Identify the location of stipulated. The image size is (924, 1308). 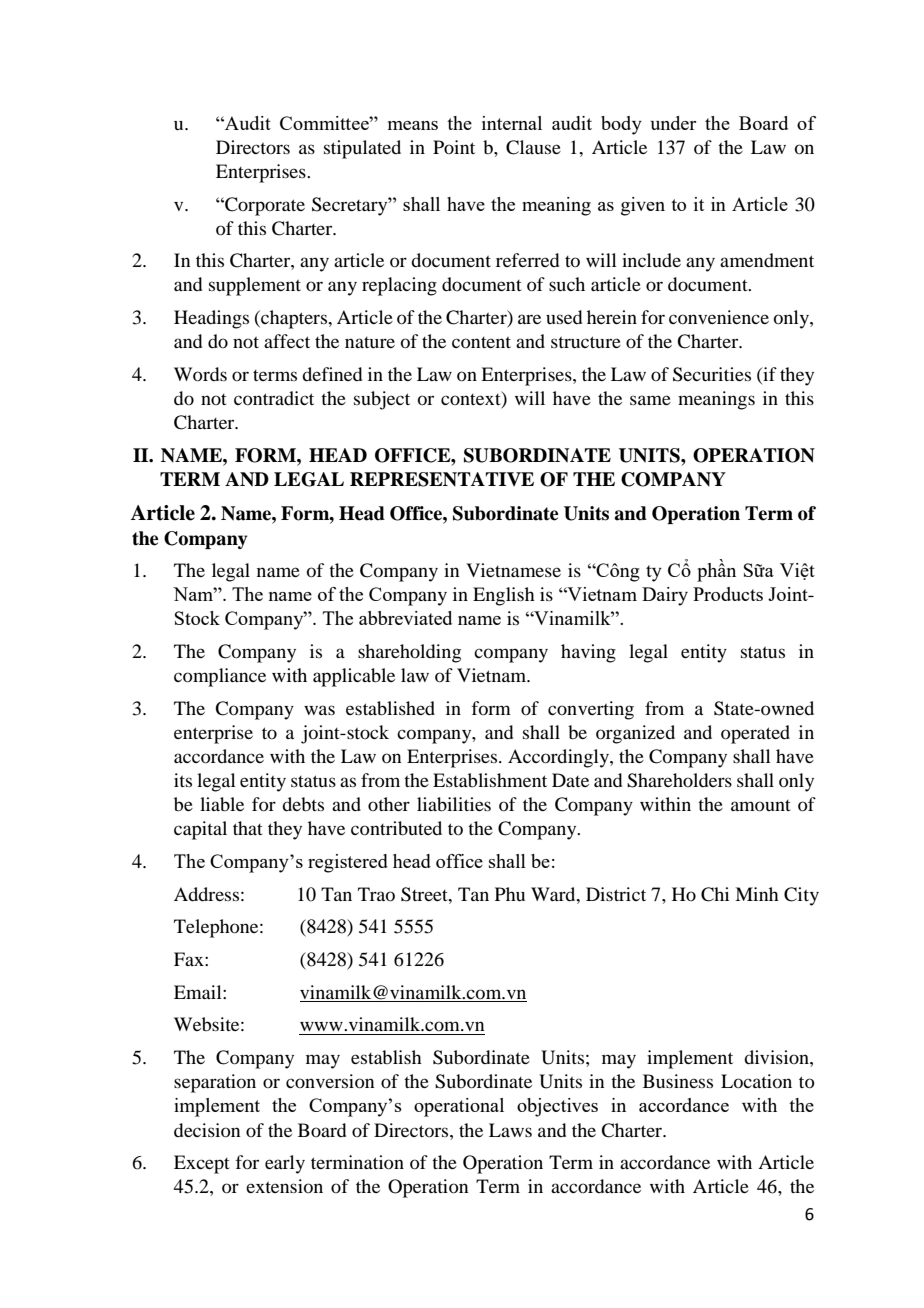
(362, 149).
